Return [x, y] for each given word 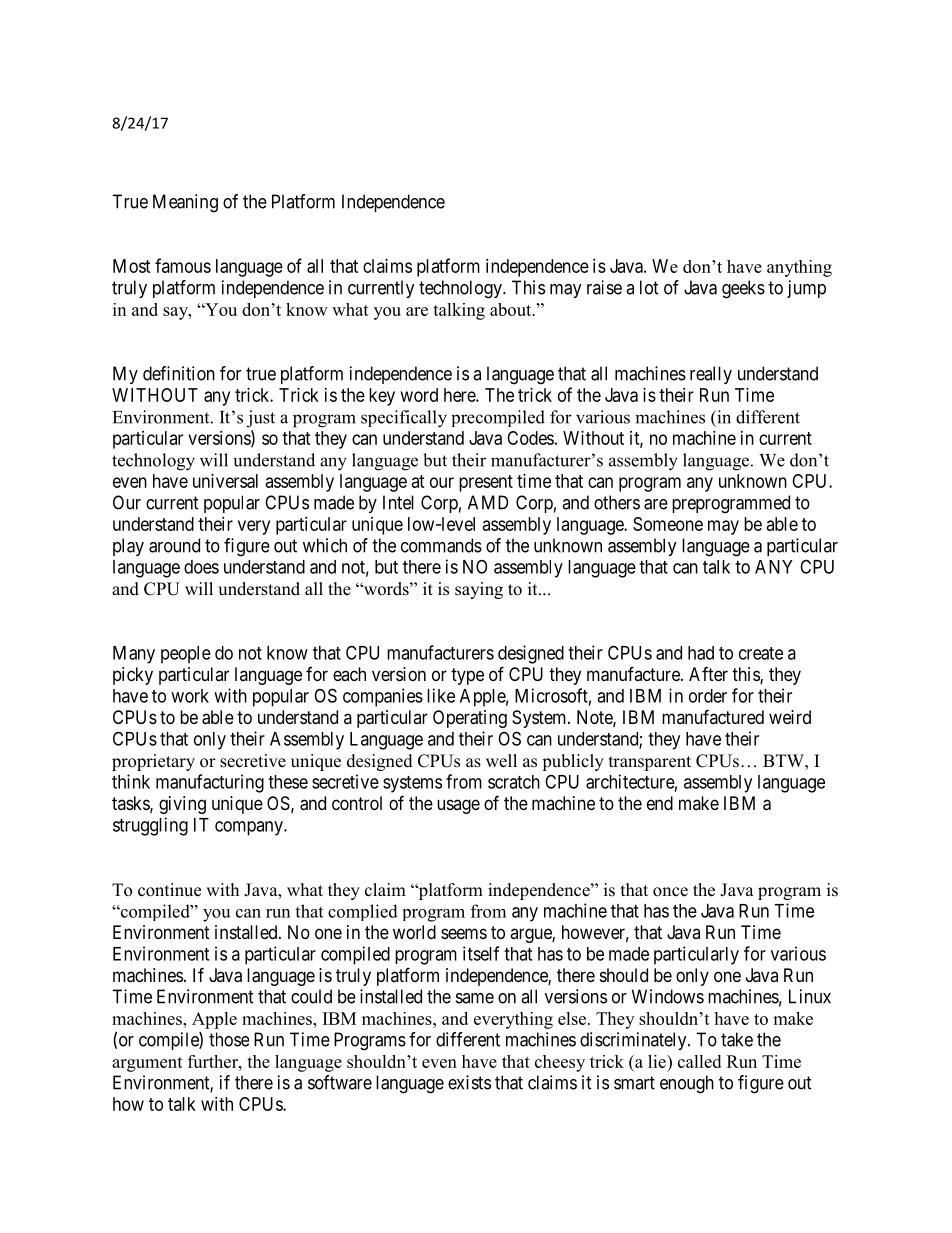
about [512, 309]
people [186, 655]
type [467, 676]
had [701, 653]
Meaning [185, 203]
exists [469, 1082]
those [229, 1039]
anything [799, 268]
